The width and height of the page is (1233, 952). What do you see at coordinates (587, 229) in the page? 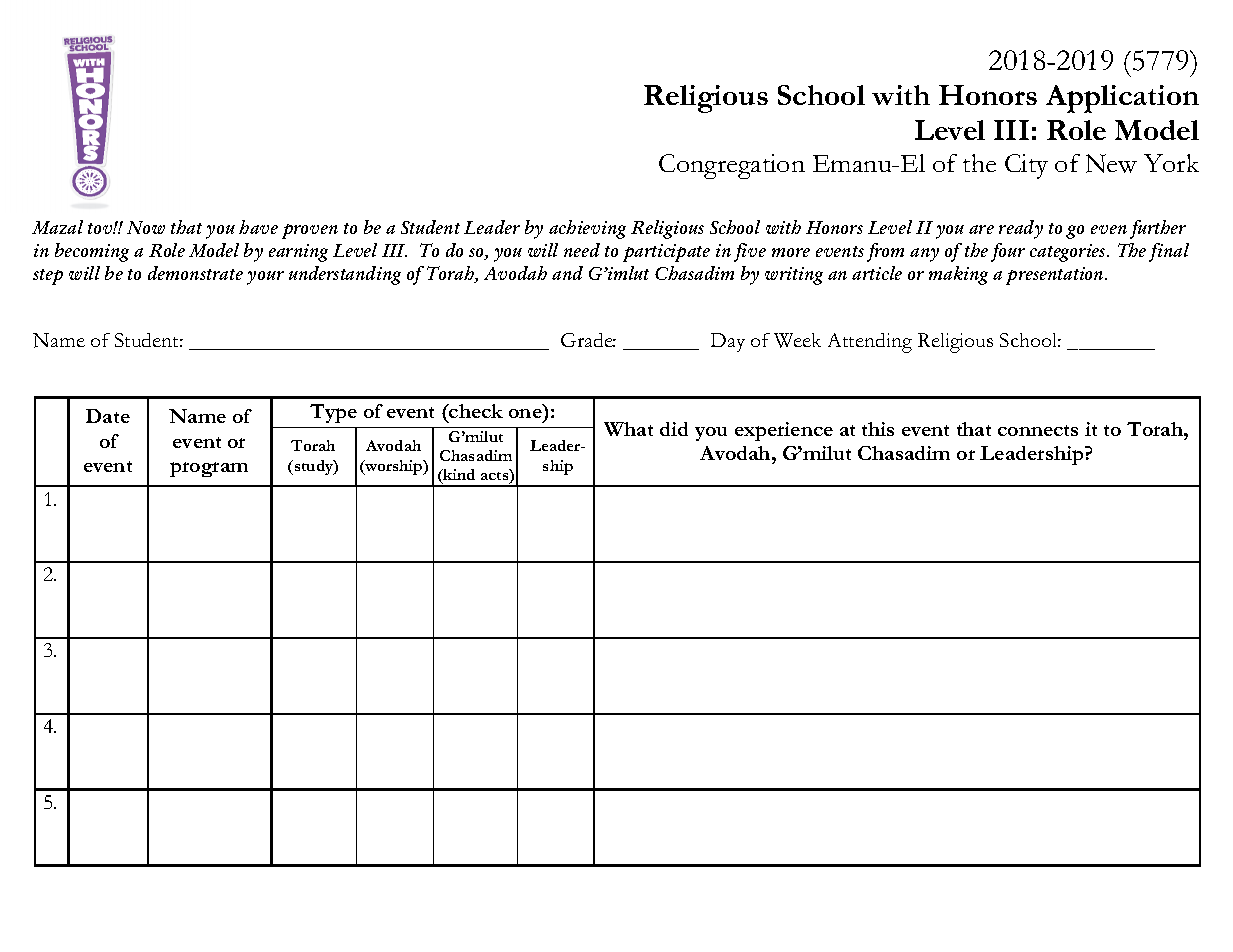
I see `achieving` at bounding box center [587, 229].
